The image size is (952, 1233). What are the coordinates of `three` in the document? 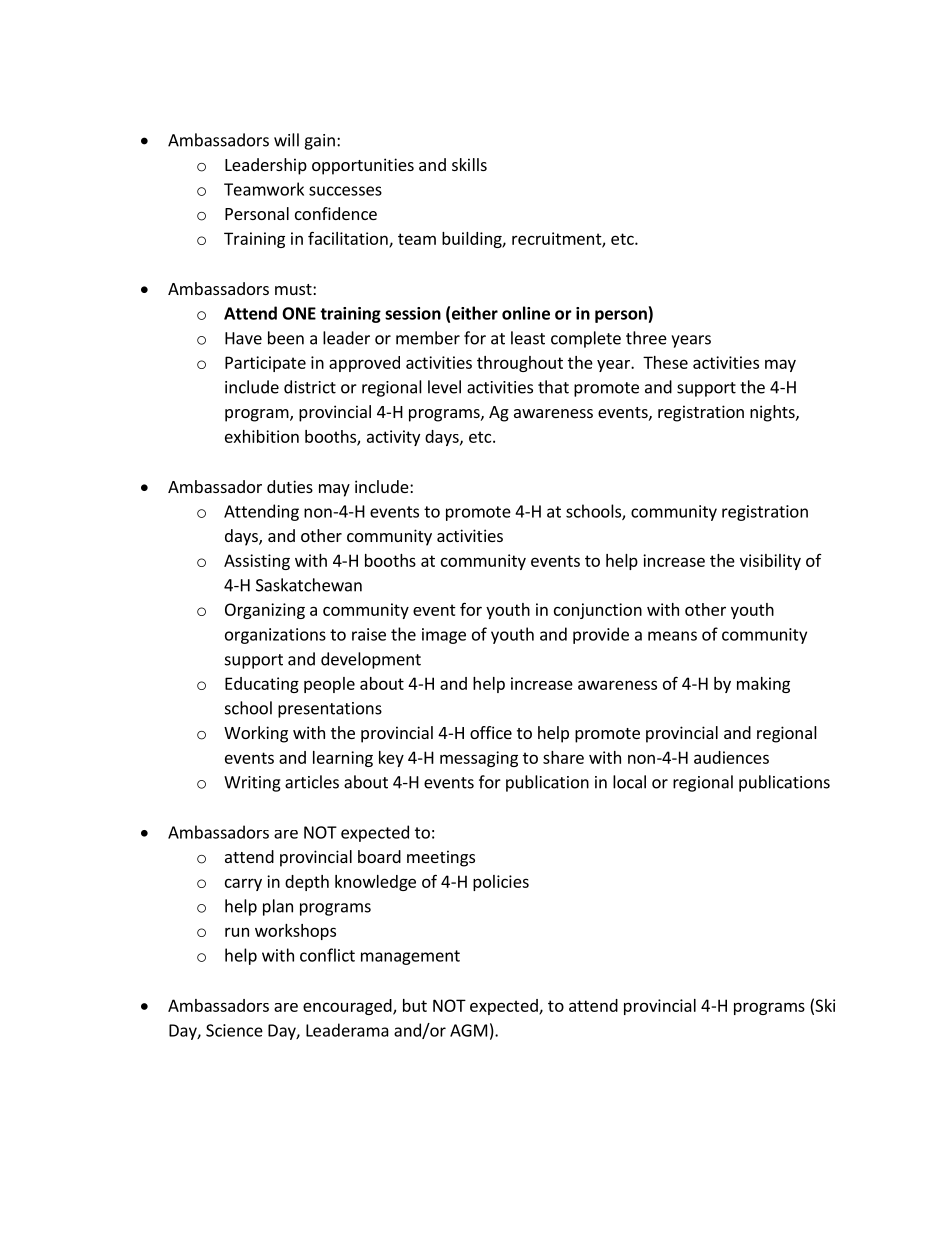 It's located at (646, 338).
